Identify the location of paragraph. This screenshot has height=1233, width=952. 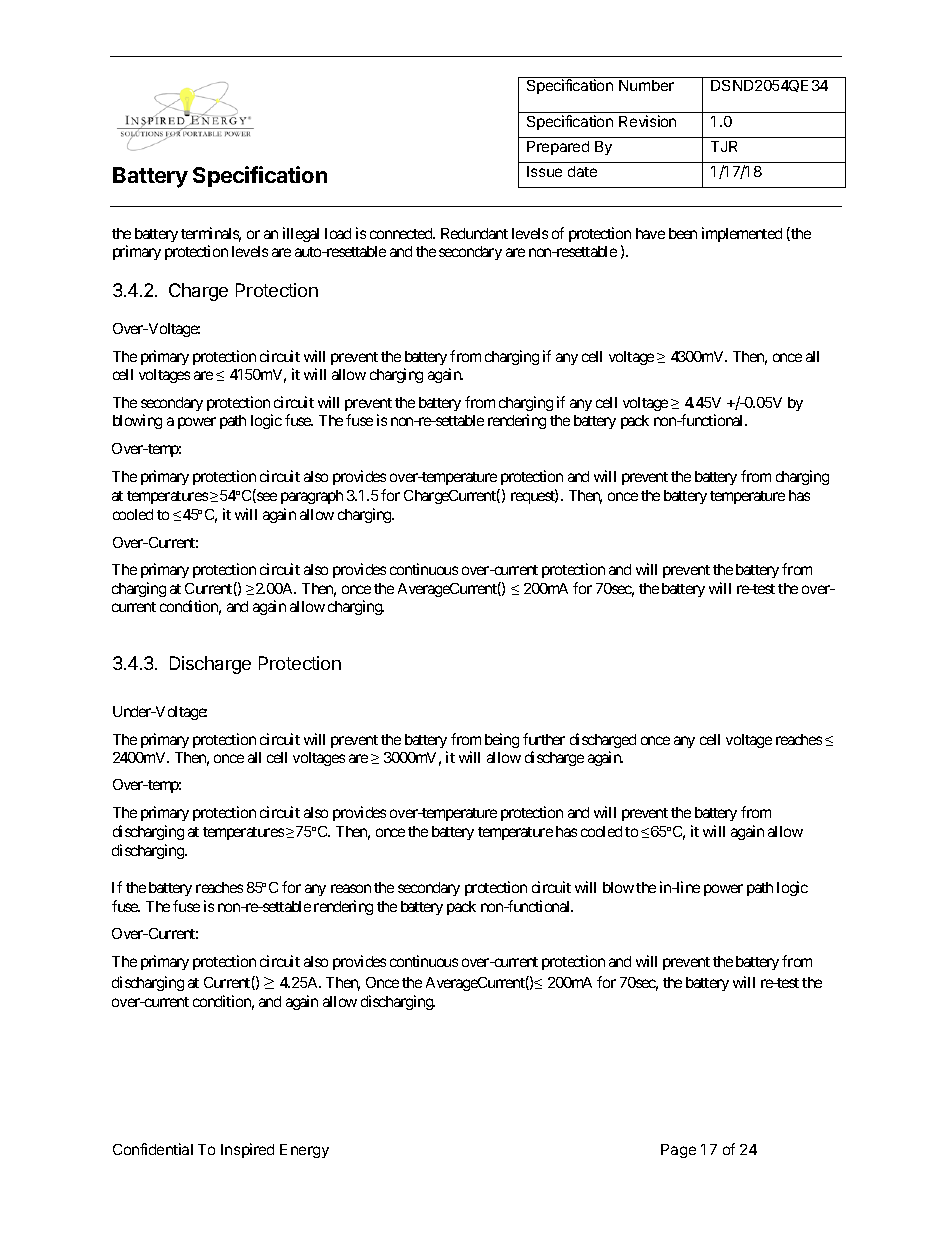
(312, 497).
